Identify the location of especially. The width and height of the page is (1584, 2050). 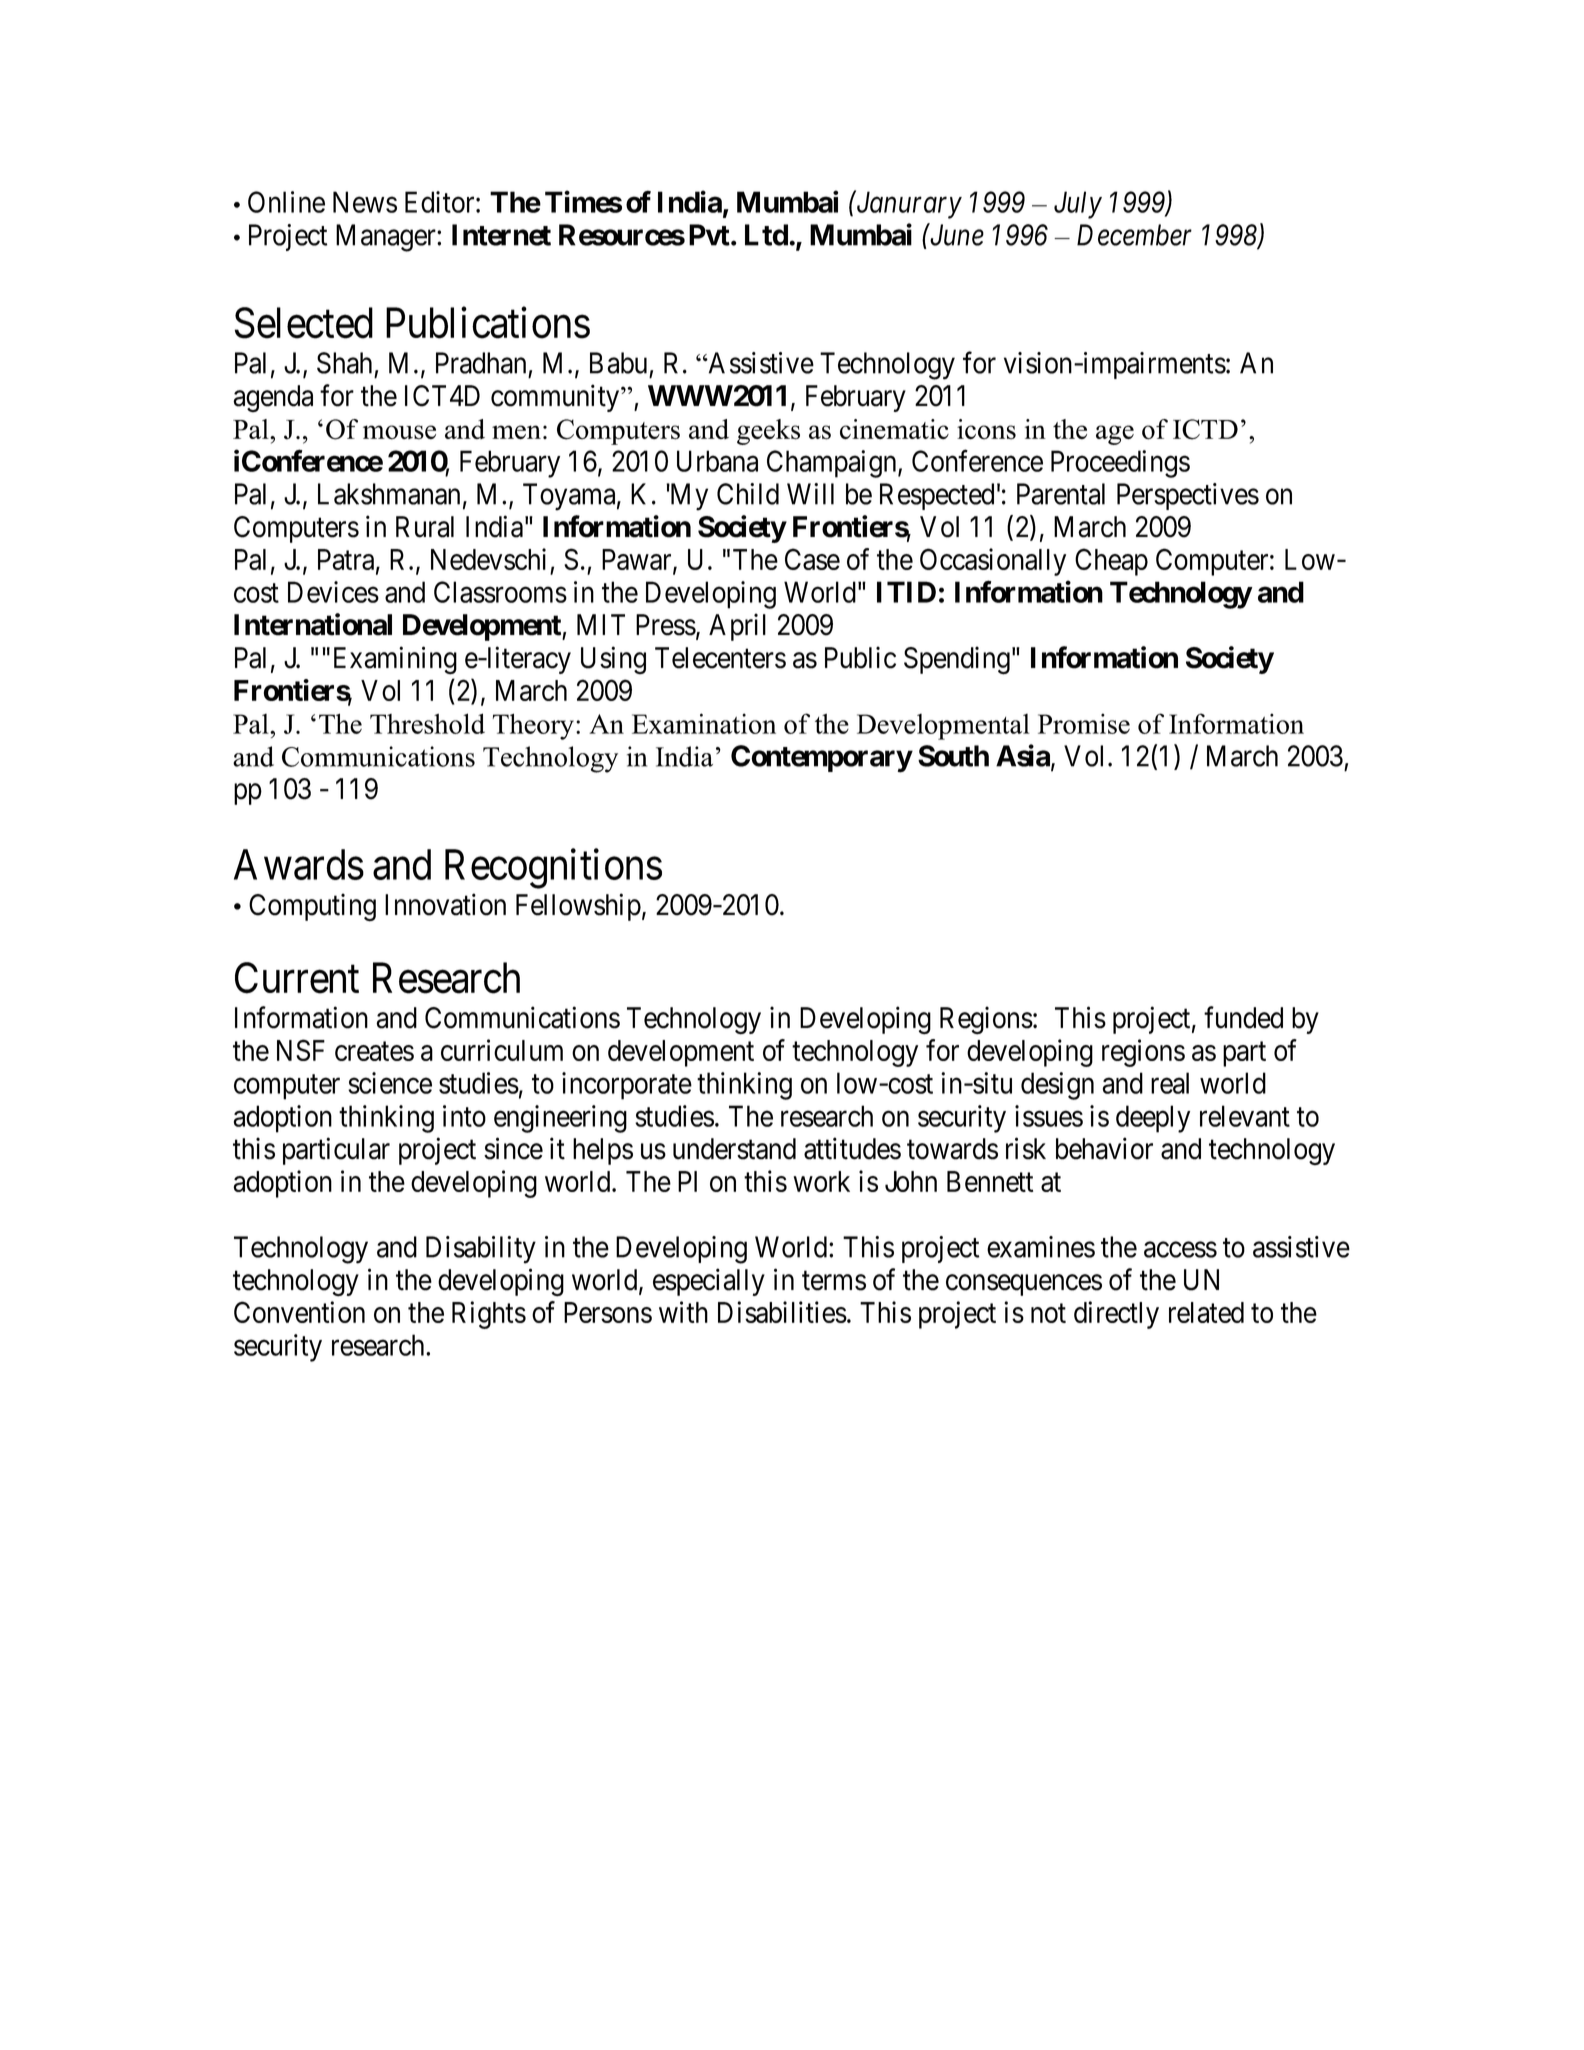
(709, 1282).
